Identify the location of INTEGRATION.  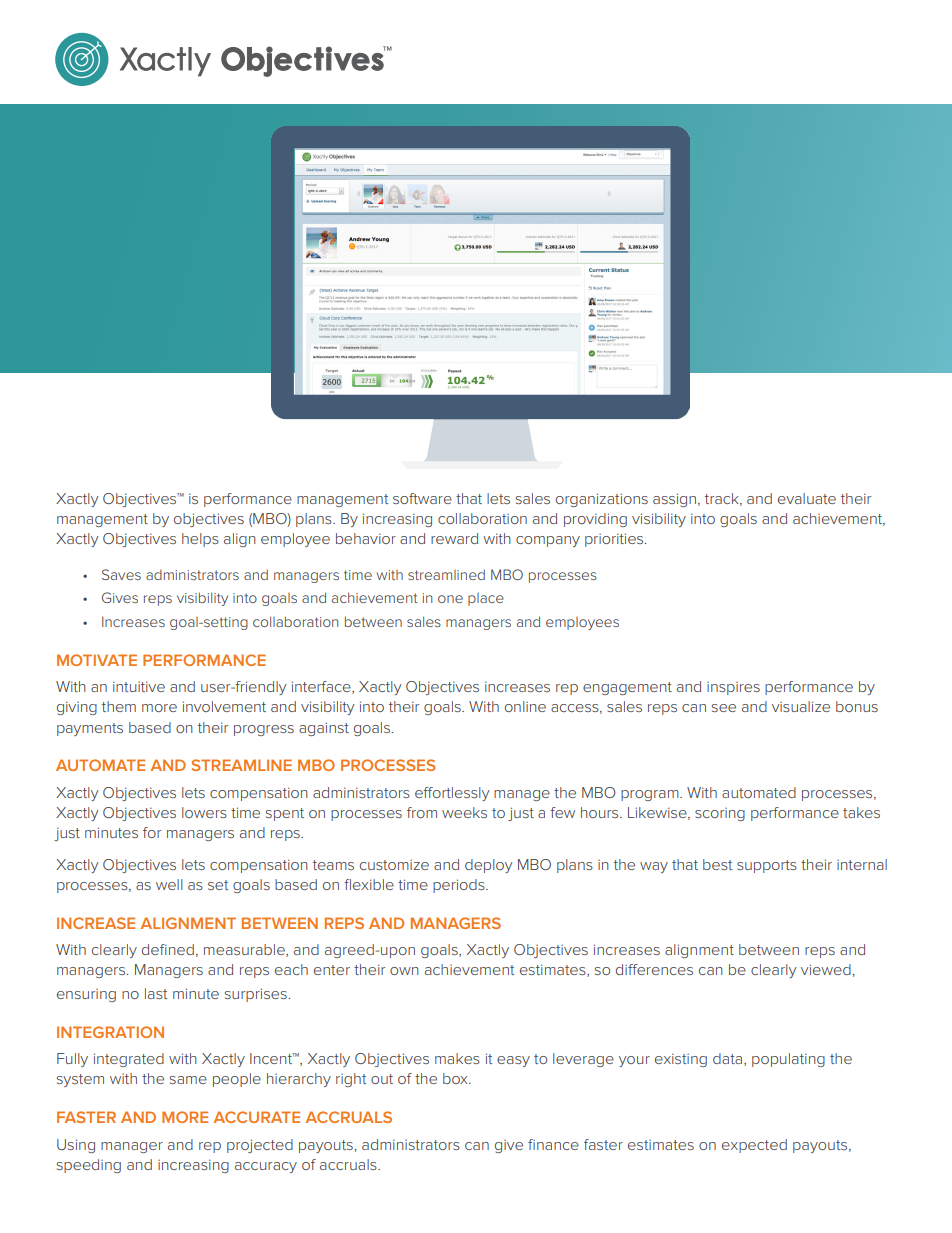
(110, 1032).
